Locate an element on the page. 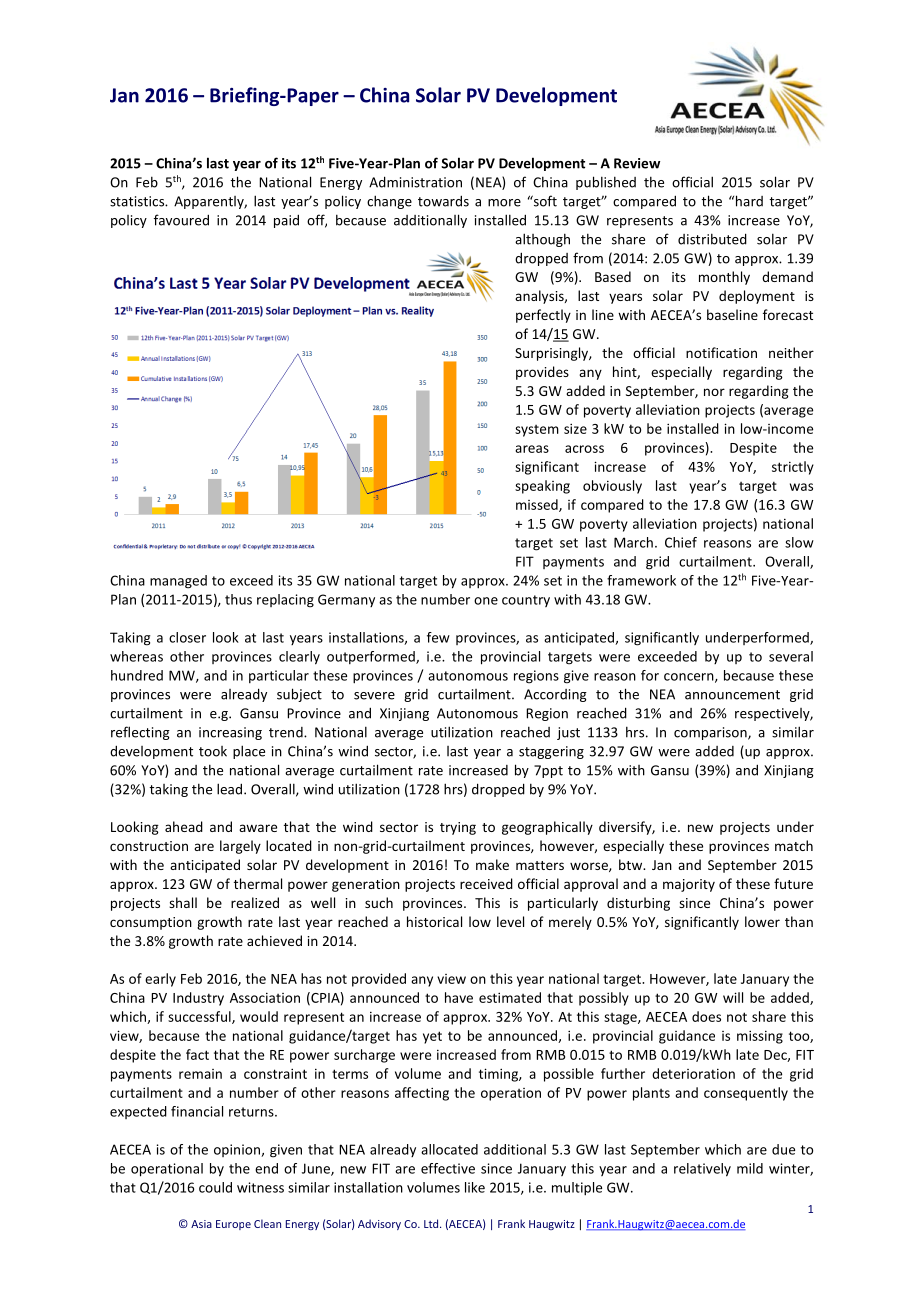  favoured is located at coordinates (181, 220).
